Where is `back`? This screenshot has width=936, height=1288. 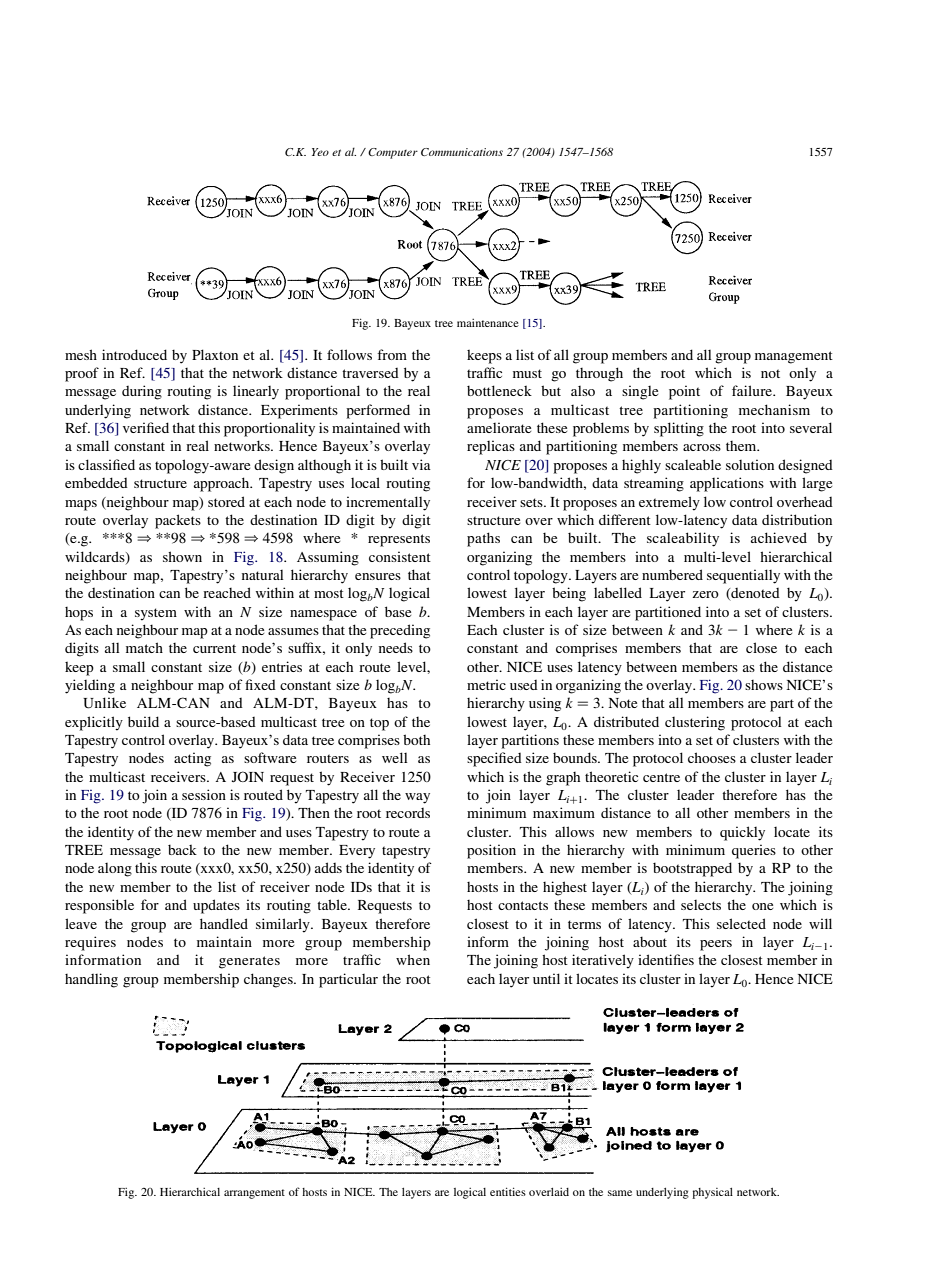
back is located at coordinates (182, 849).
